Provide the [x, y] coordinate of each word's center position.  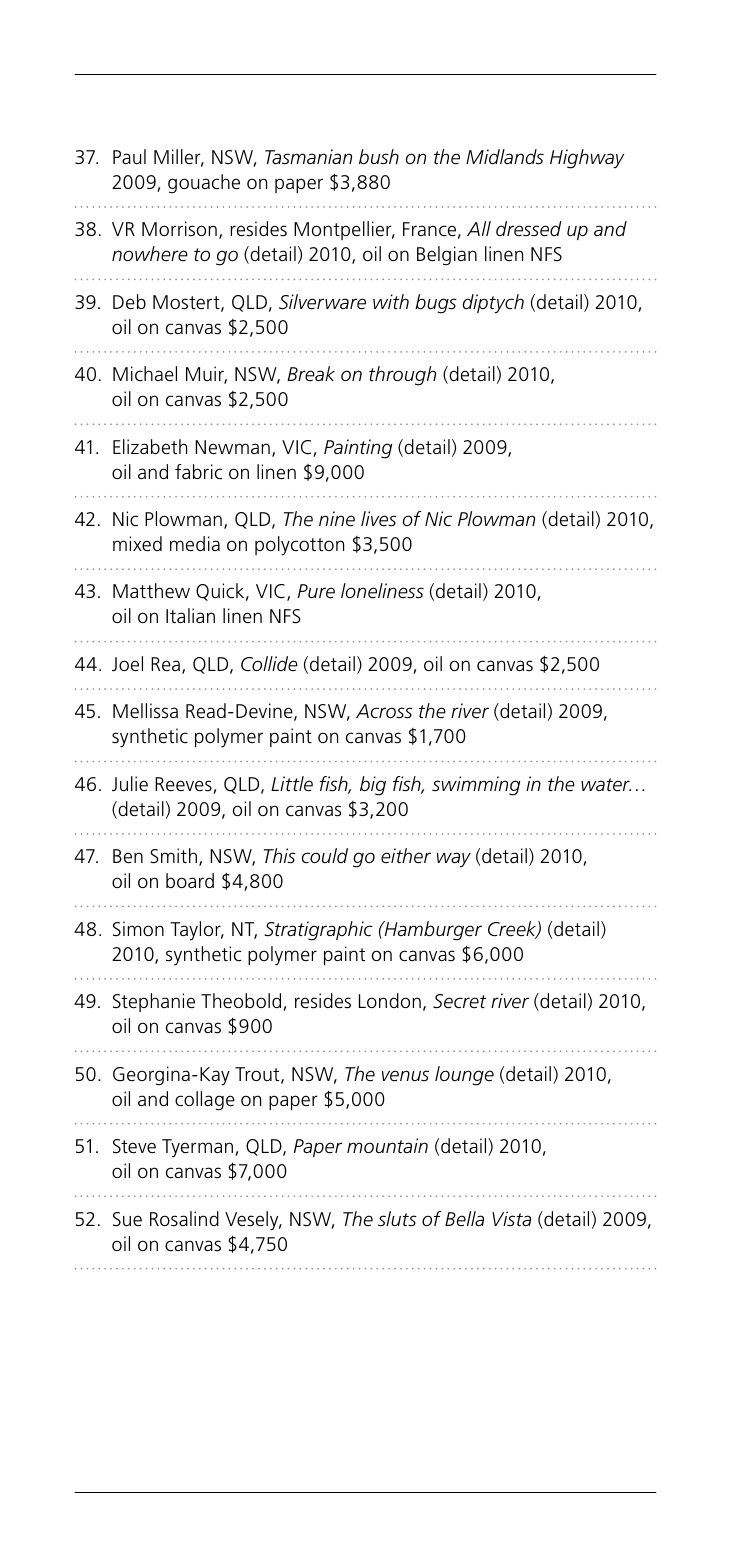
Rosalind [184, 1219]
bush [379, 157]
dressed [529, 229]
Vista [511, 1219]
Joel [127, 664]
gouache [204, 184]
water [606, 785]
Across [384, 711]
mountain [387, 1145]
